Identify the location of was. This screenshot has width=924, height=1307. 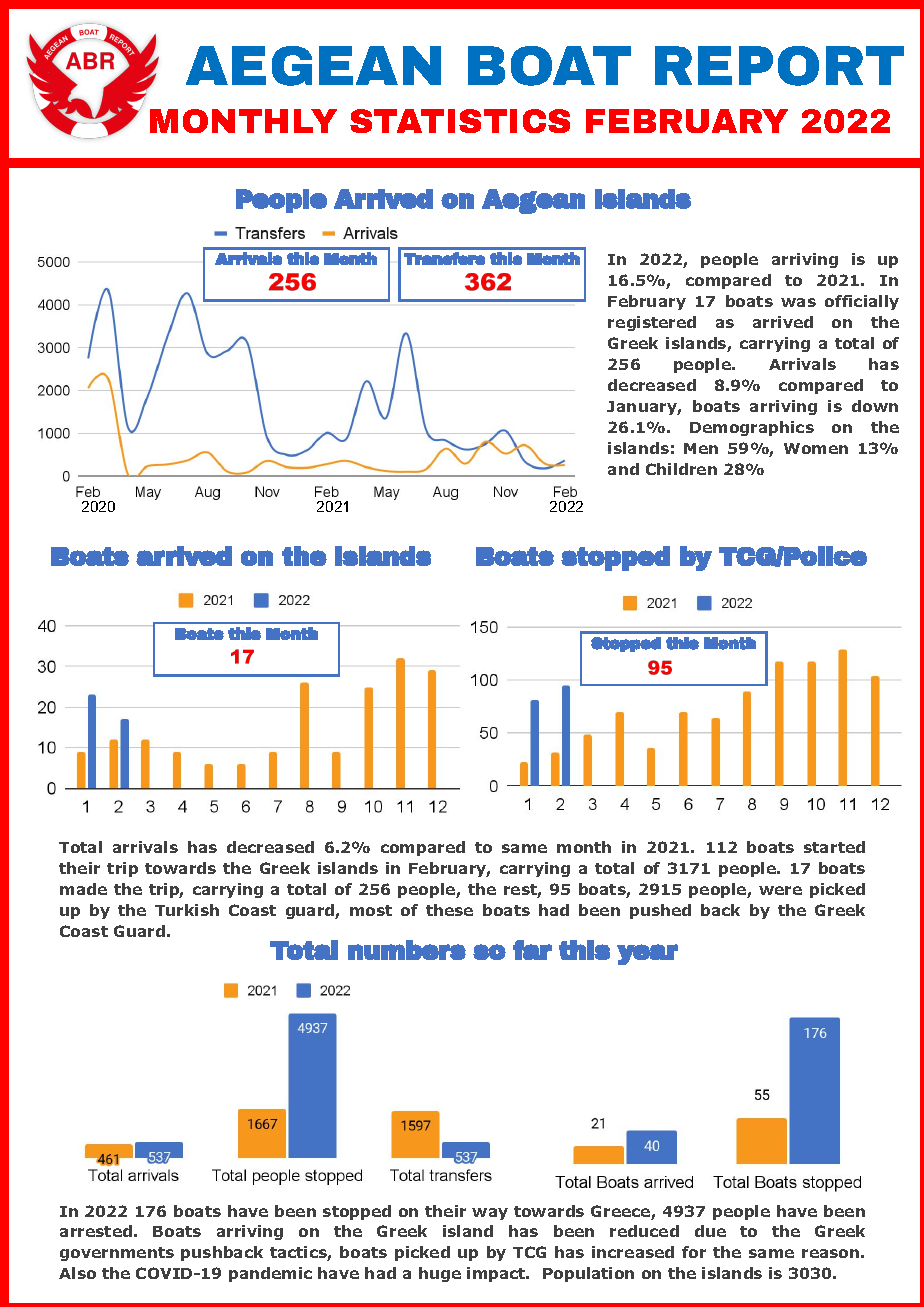
(798, 302).
